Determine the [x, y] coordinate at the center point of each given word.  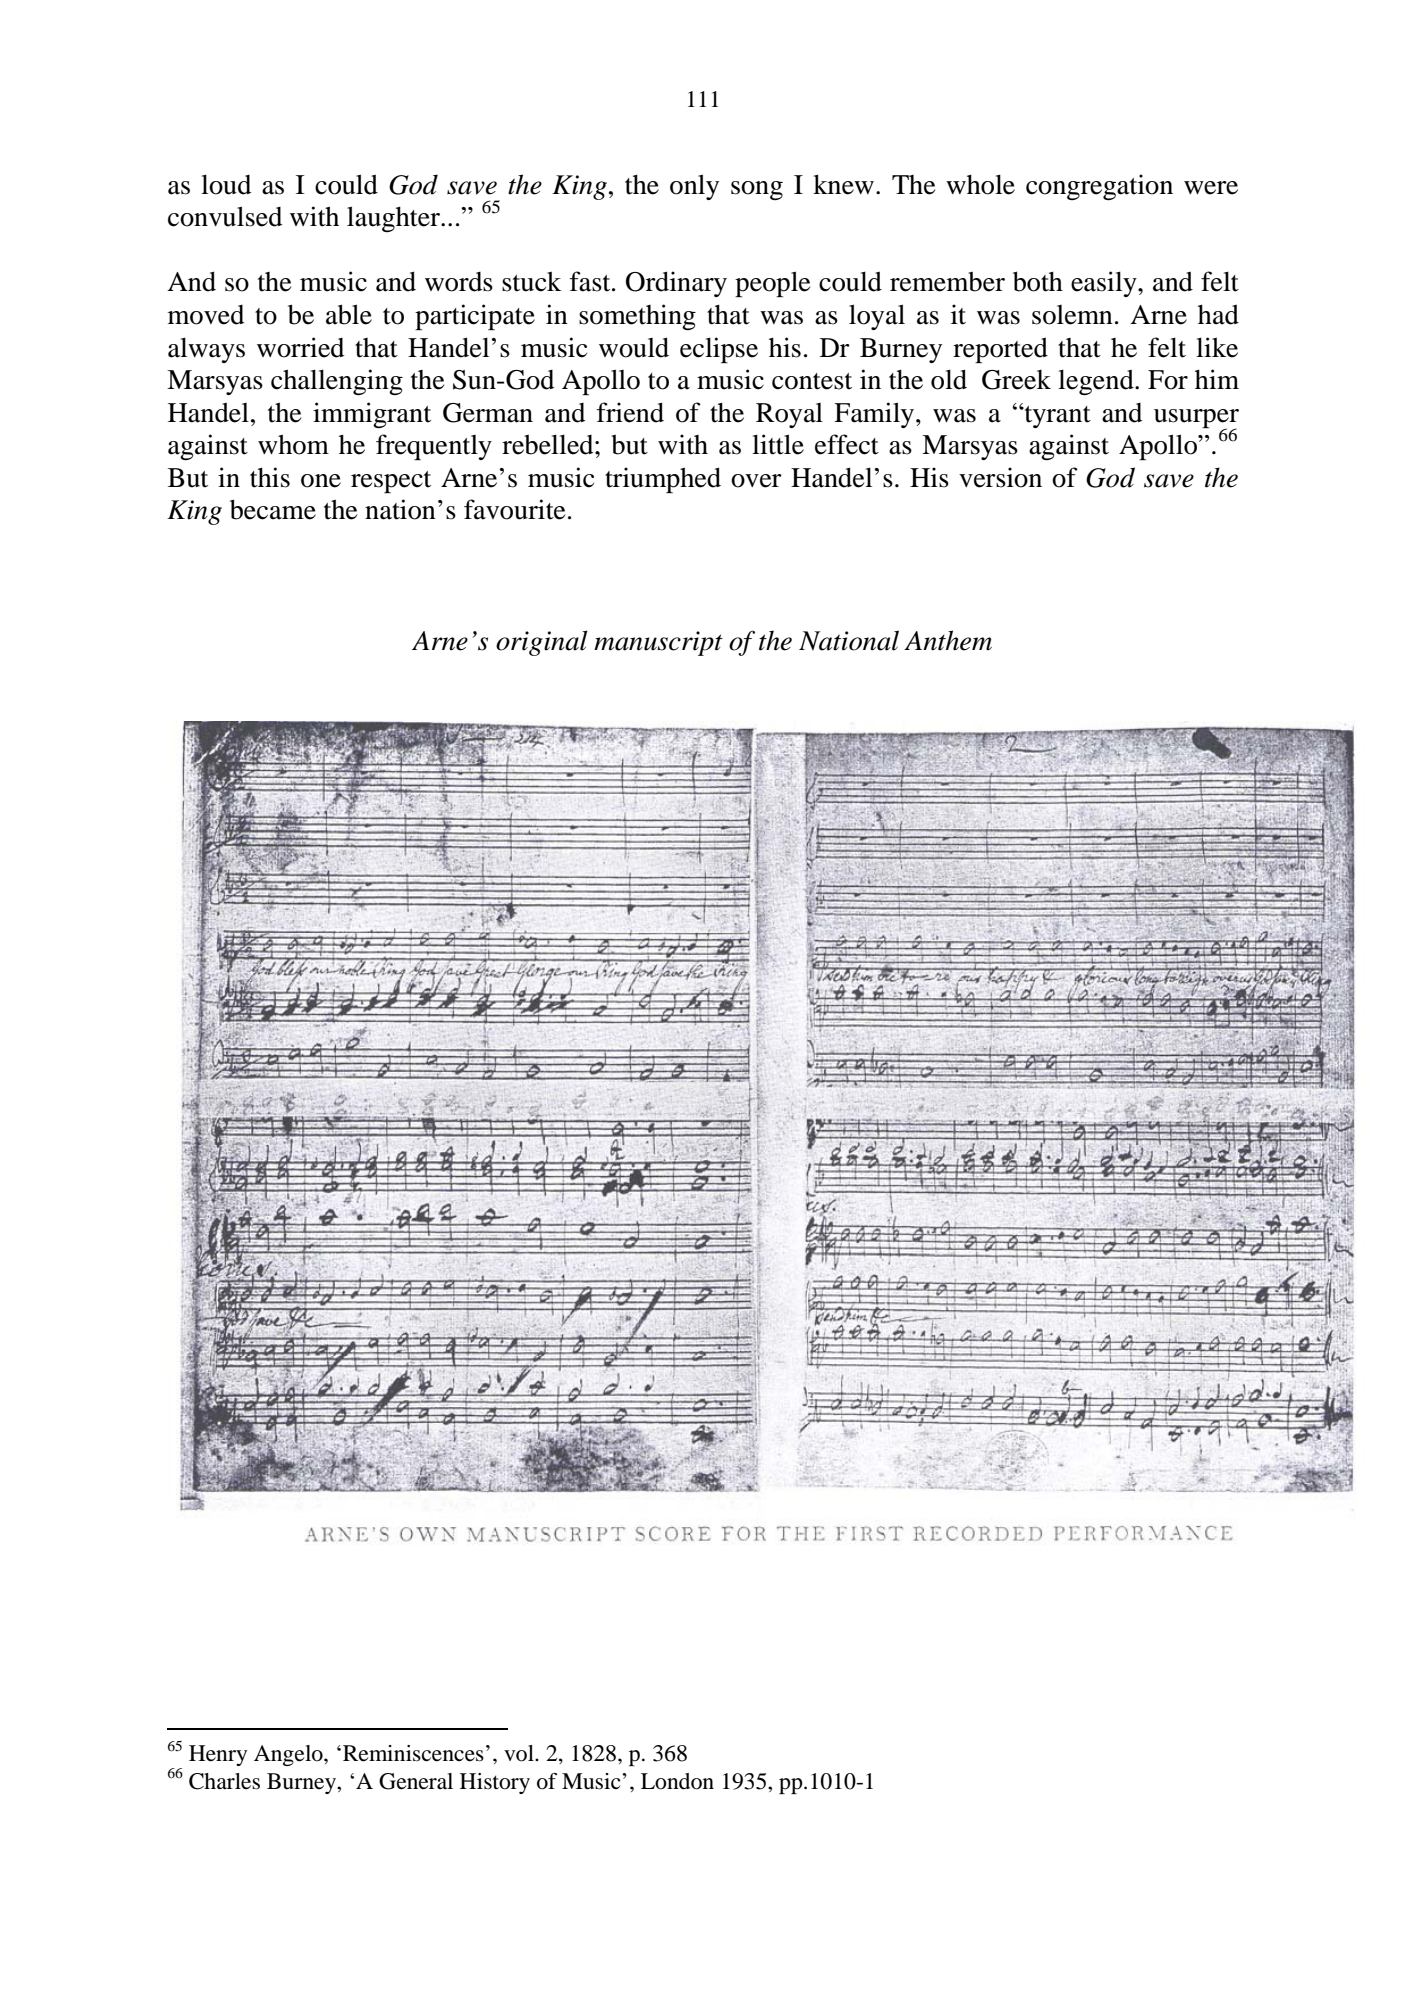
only [694, 187]
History [495, 1783]
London [677, 1781]
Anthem [948, 640]
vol [520, 1753]
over [756, 481]
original [541, 643]
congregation [1099, 187]
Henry [218, 1755]
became [273, 509]
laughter [394, 219]
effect [847, 444]
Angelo [289, 1755]
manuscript [658, 643]
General [416, 1781]
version [1000, 477]
